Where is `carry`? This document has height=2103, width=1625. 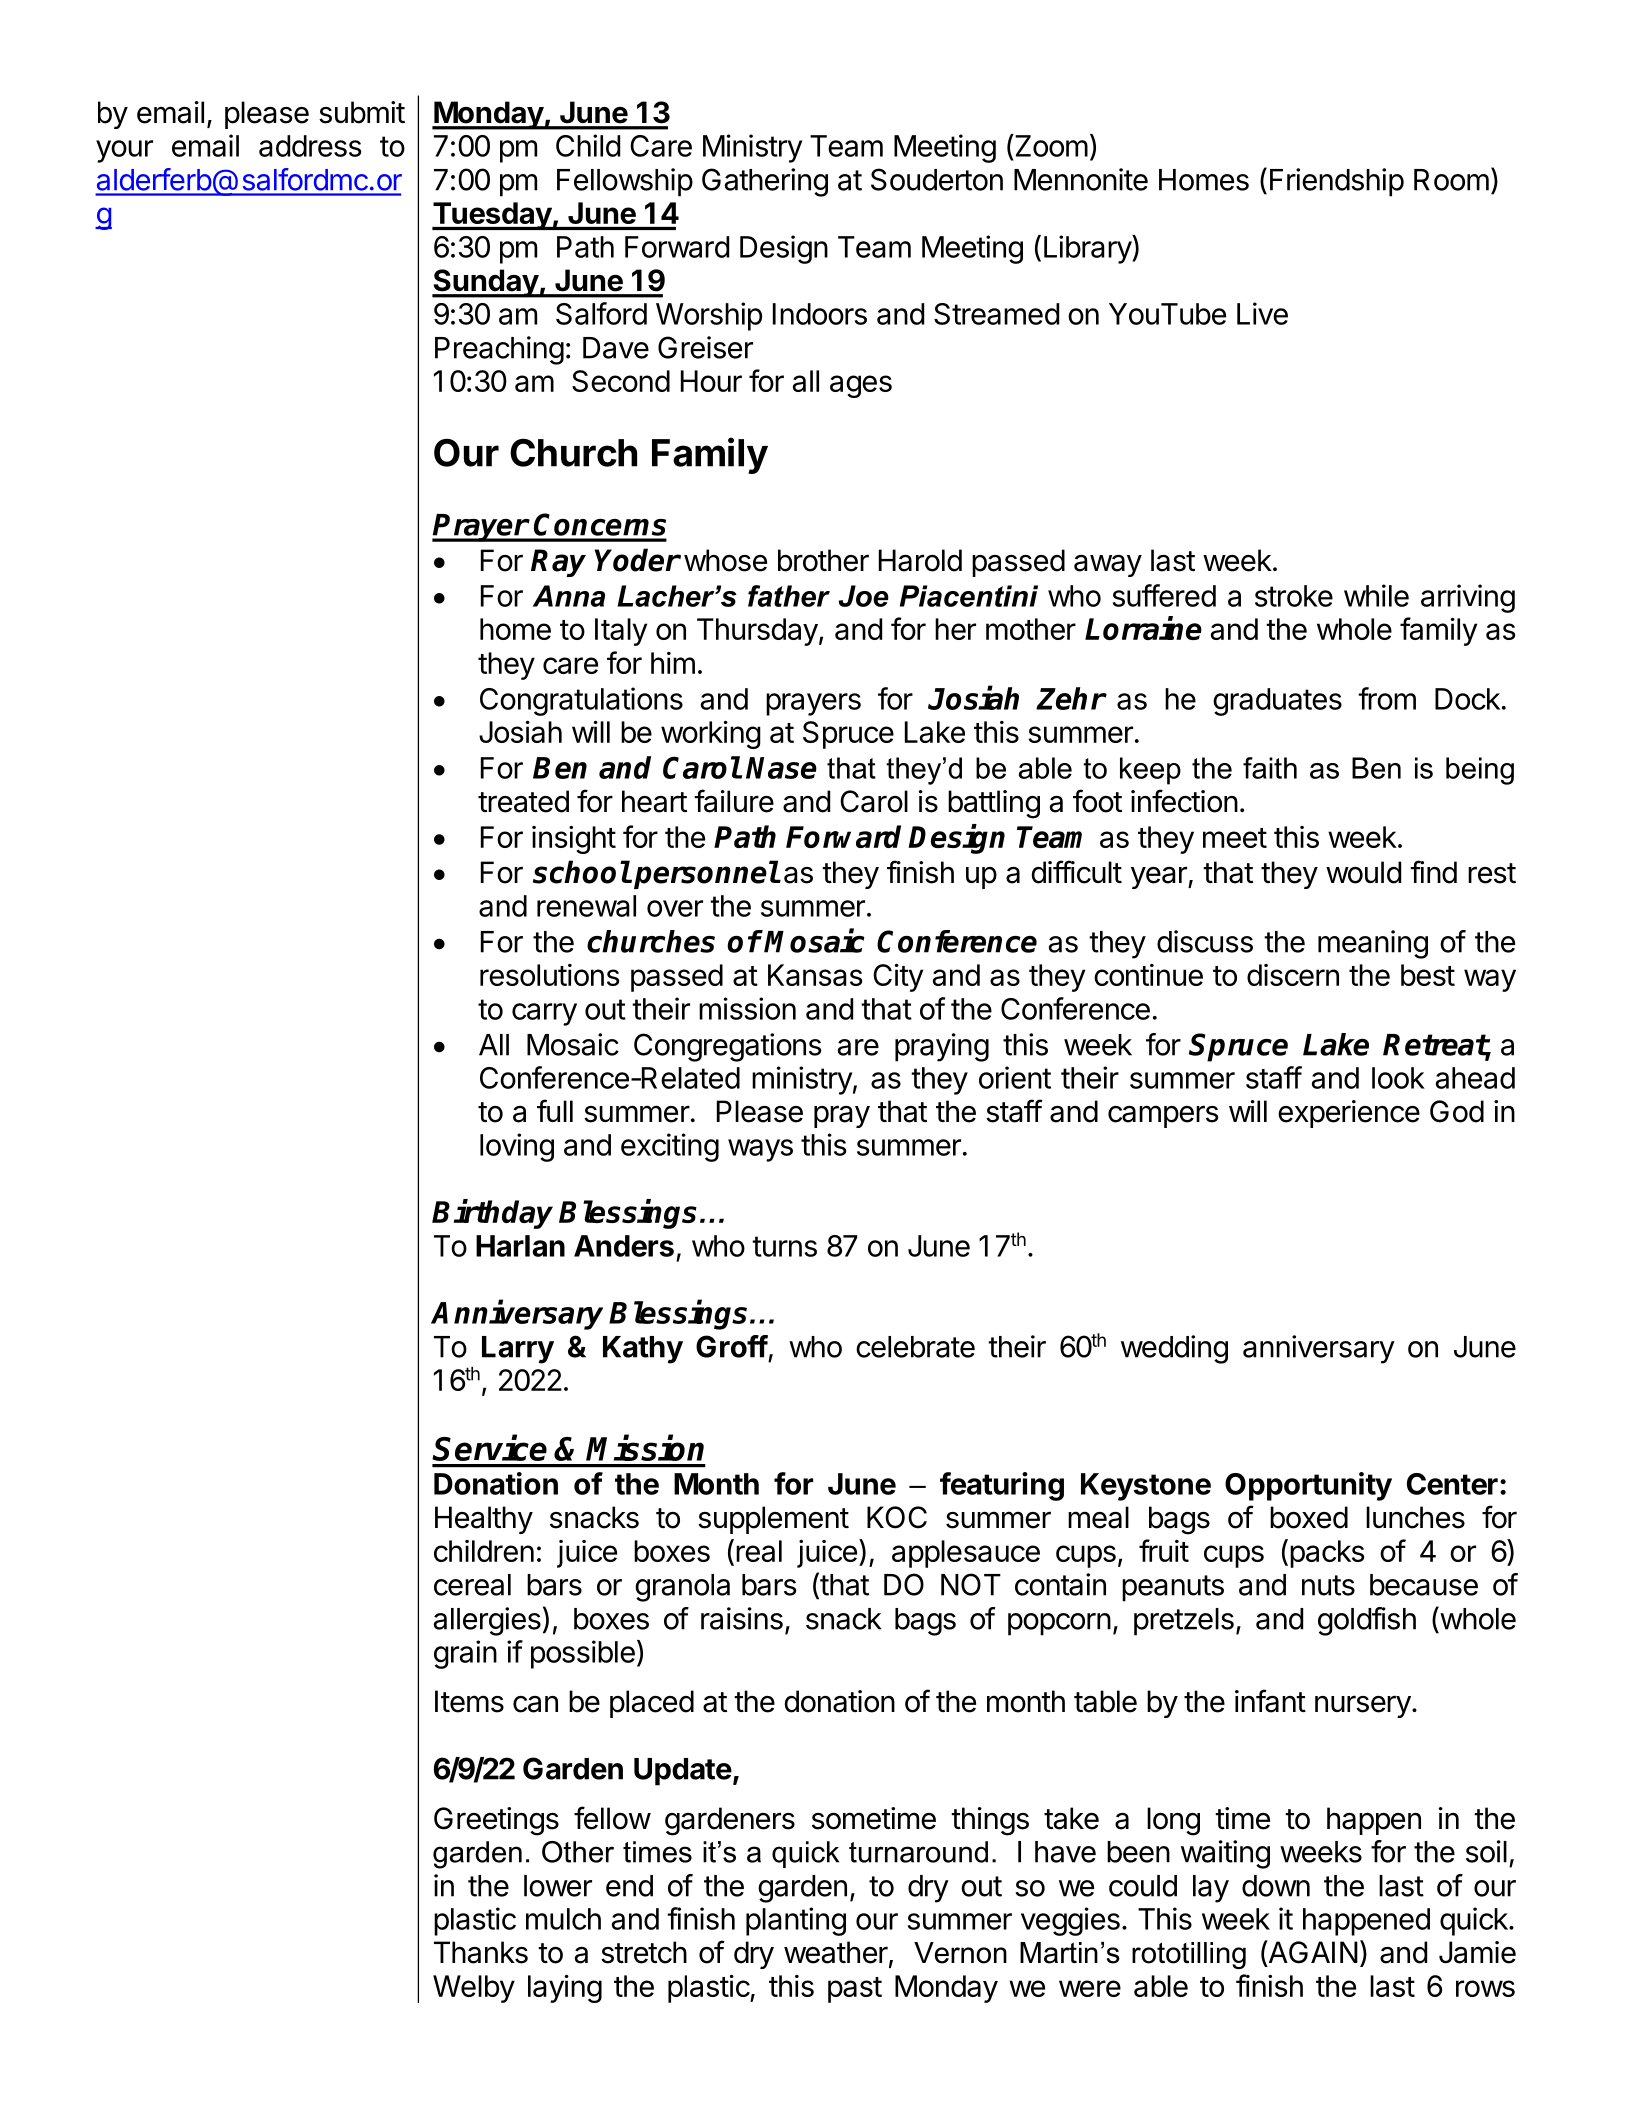 carry is located at coordinates (544, 1014).
